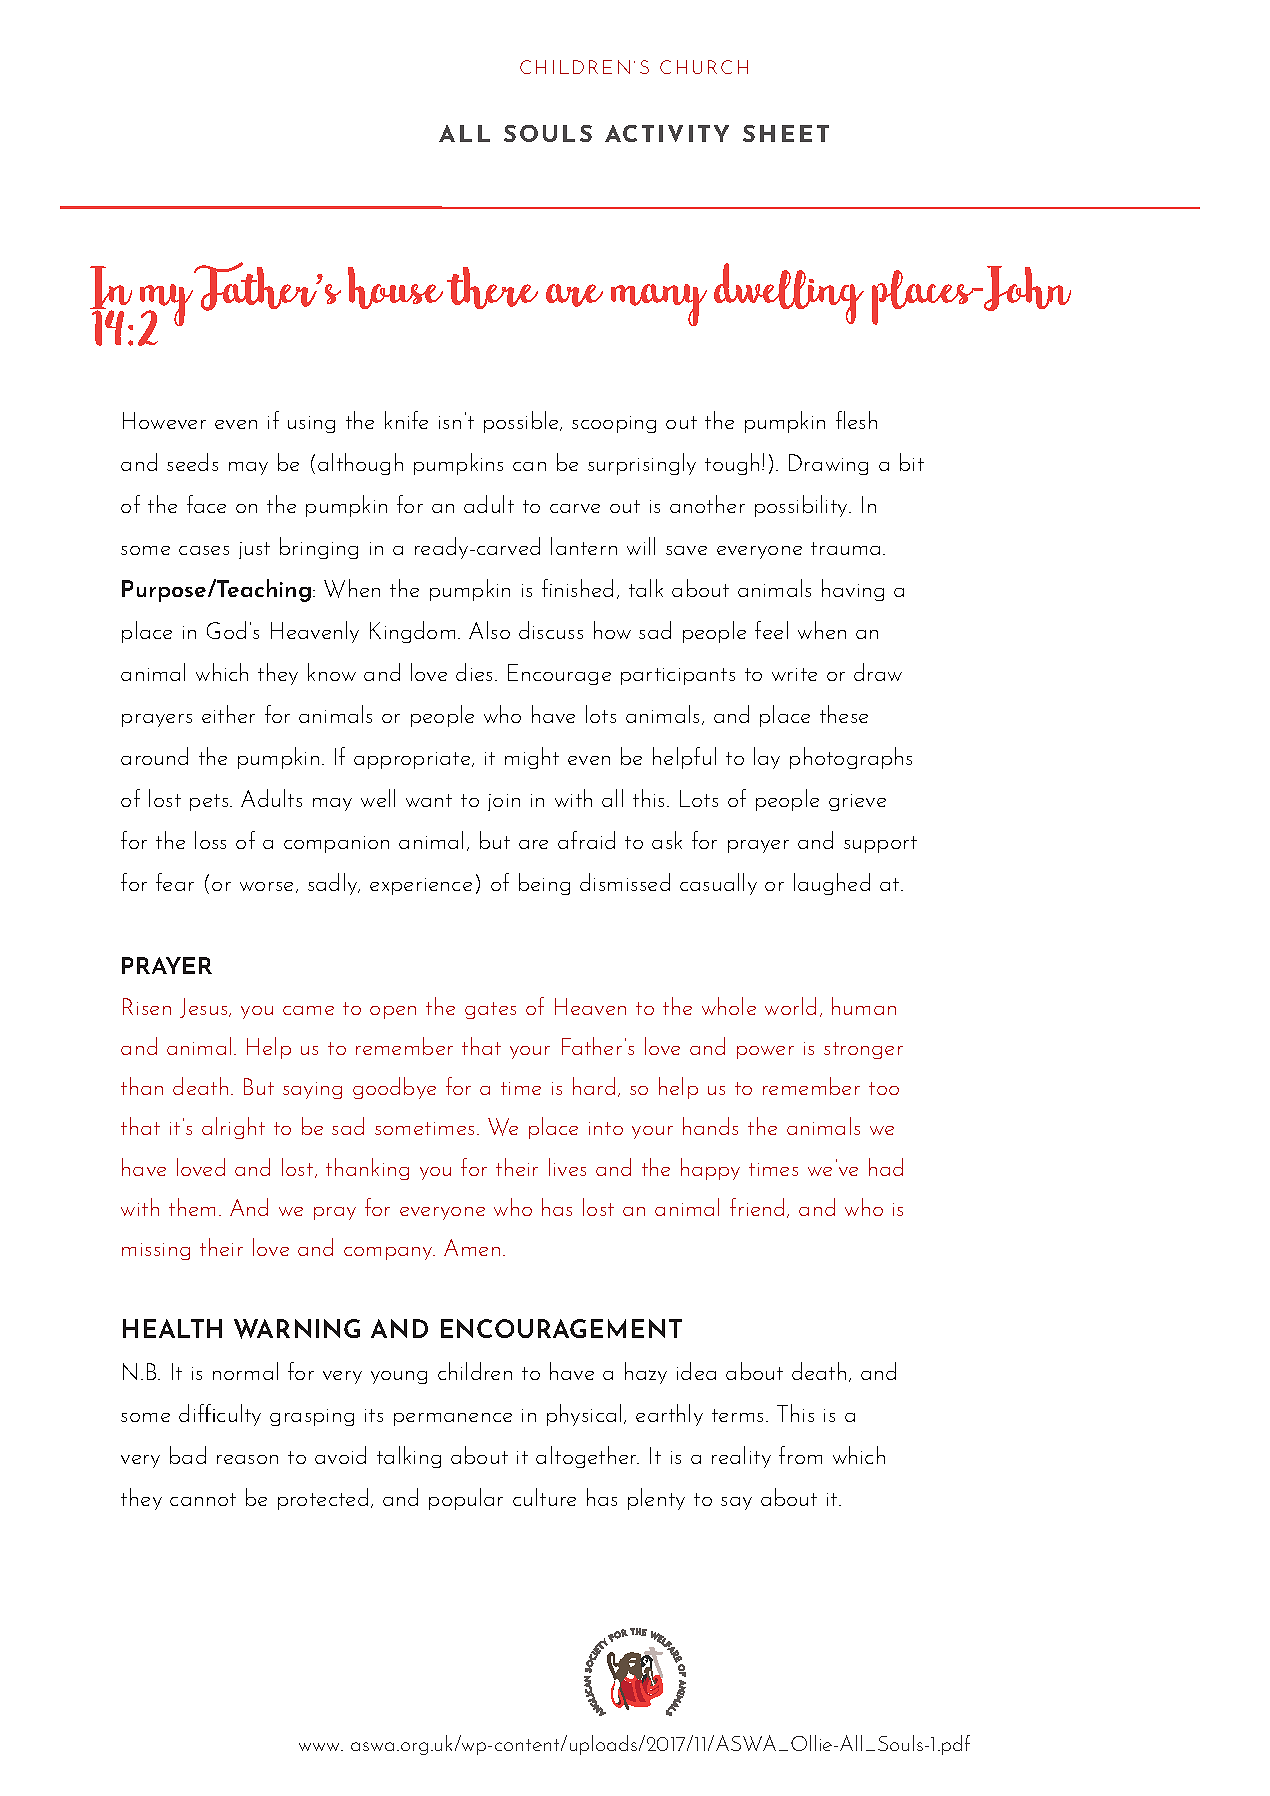 This screenshot has width=1270, height=1796. I want to click on culture, so click(544, 1497).
